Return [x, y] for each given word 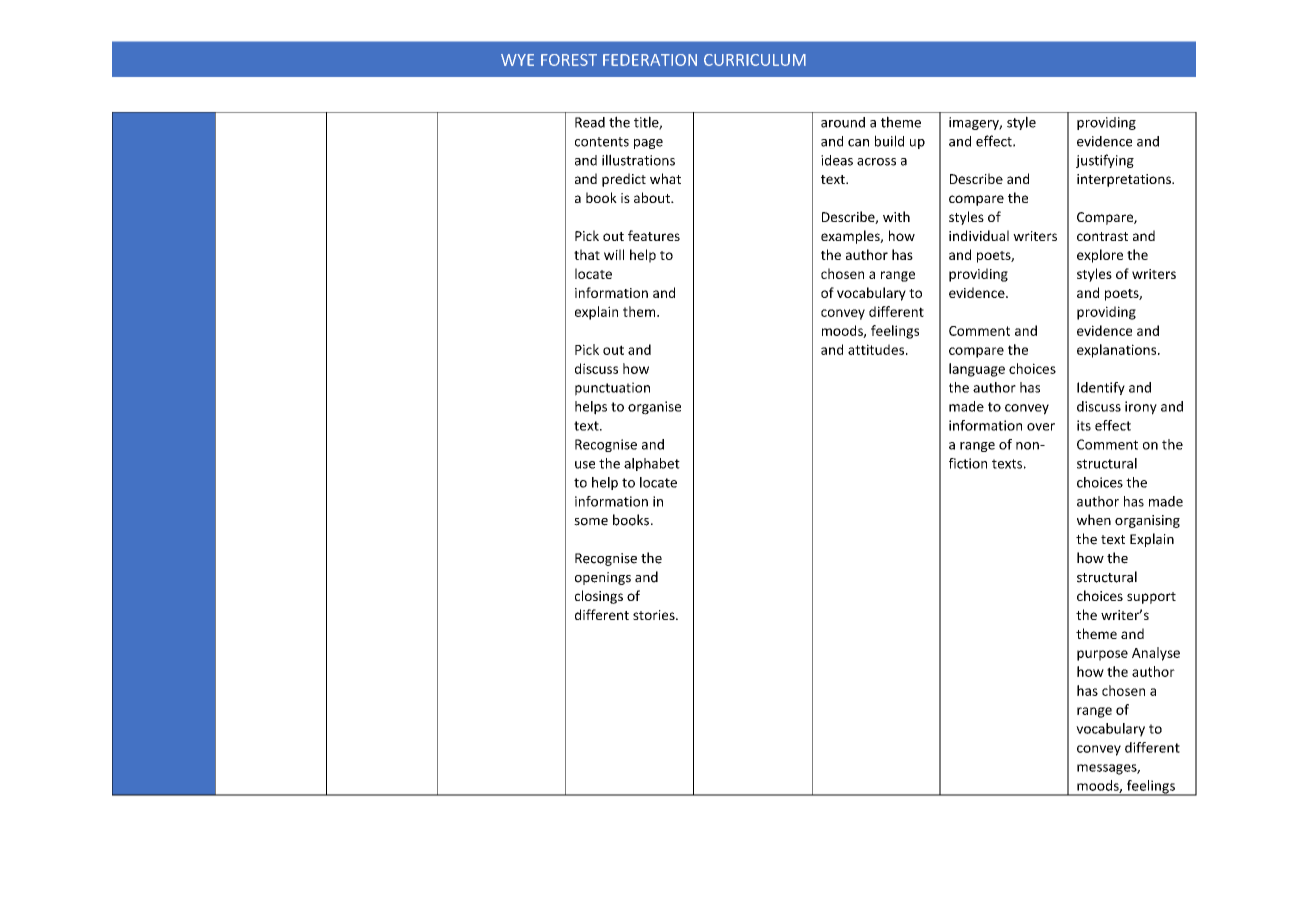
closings [599, 597]
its [1084, 425]
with [896, 216]
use [585, 465]
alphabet [652, 464]
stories [655, 615]
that [587, 254]
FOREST [569, 60]
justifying [1105, 161]
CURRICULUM [755, 60]
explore [1100, 256]
